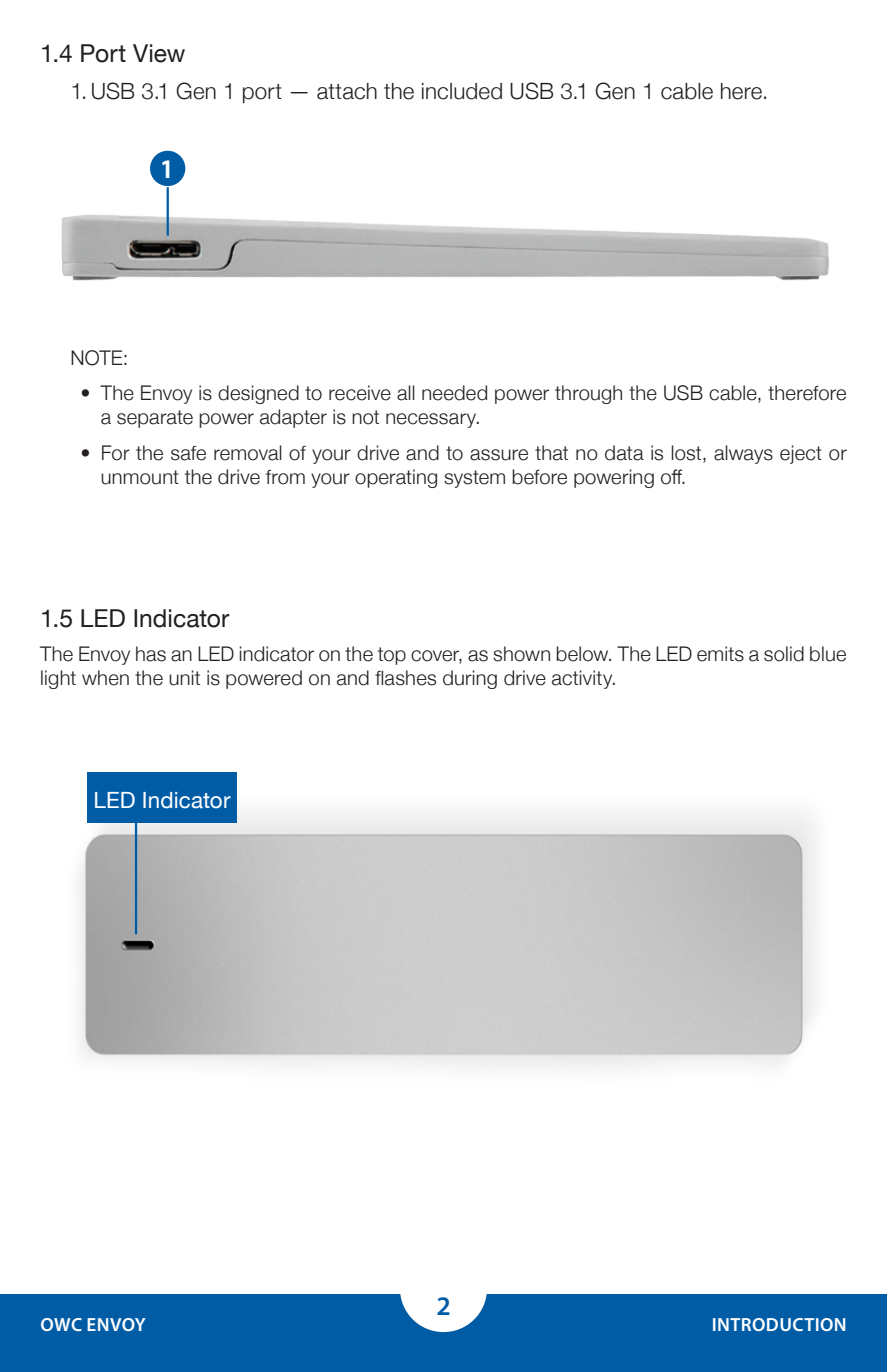 This screenshot has height=1372, width=887. I want to click on unit, so click(184, 678).
